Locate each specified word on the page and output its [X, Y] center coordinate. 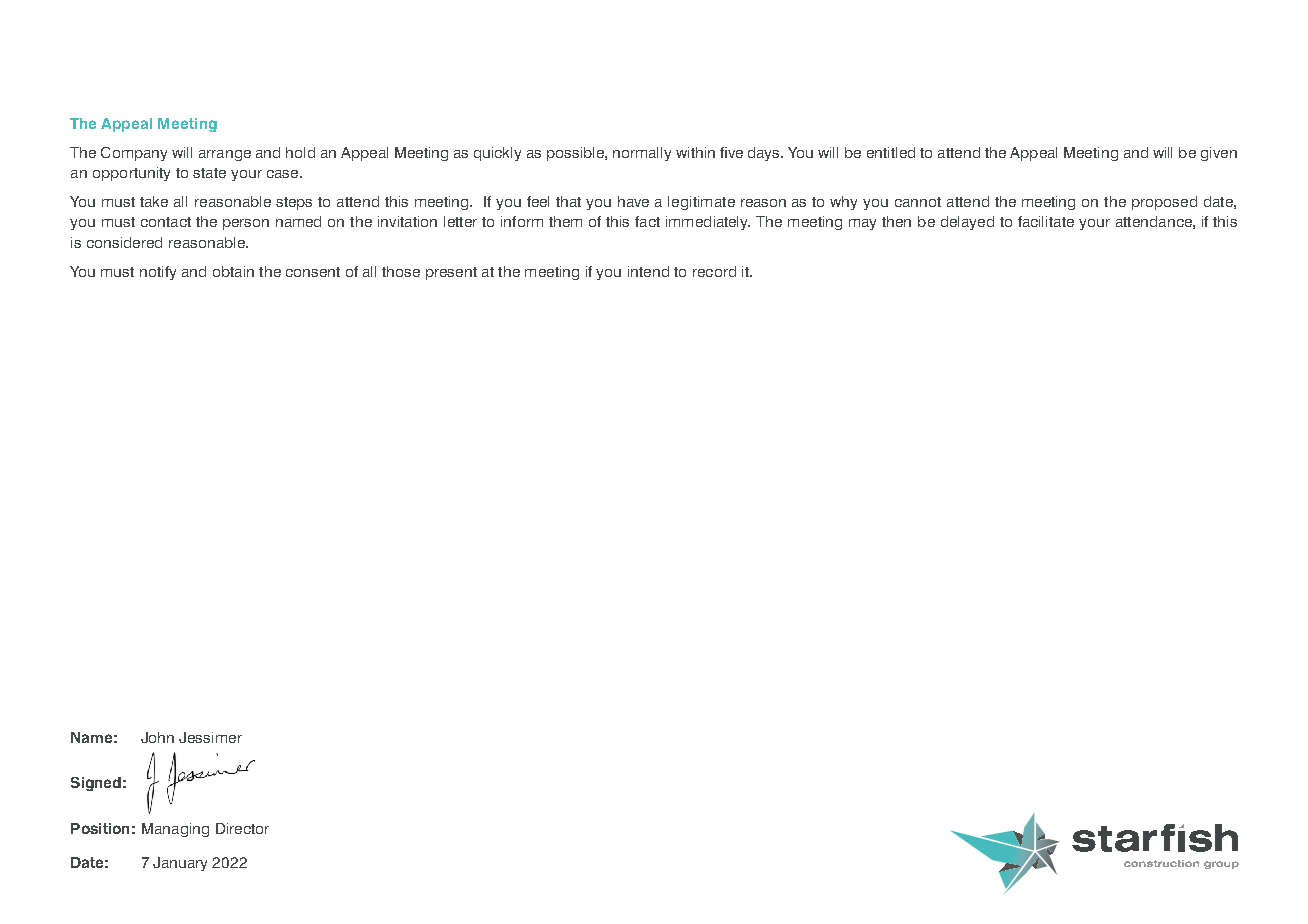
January [180, 864]
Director [242, 828]
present [451, 273]
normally [642, 154]
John [157, 737]
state [209, 173]
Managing [175, 830]
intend [648, 271]
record [714, 271]
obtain [233, 271]
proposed [1164, 203]
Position [100, 828]
